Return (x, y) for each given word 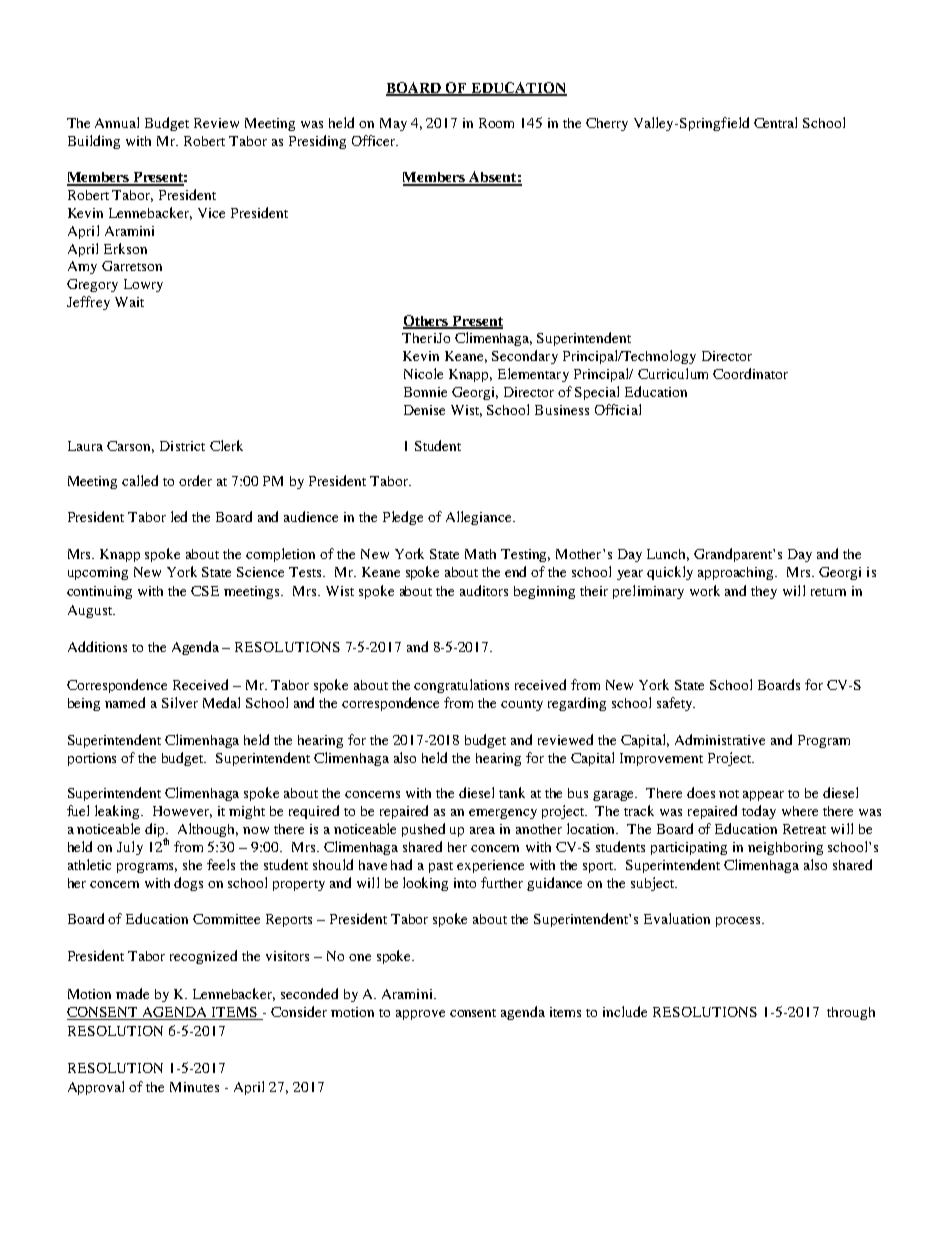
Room (496, 123)
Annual (117, 122)
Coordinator (750, 373)
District (182, 446)
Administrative (720, 739)
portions (92, 759)
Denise (424, 410)
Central (775, 122)
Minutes (194, 1087)
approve (420, 1015)
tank (512, 792)
